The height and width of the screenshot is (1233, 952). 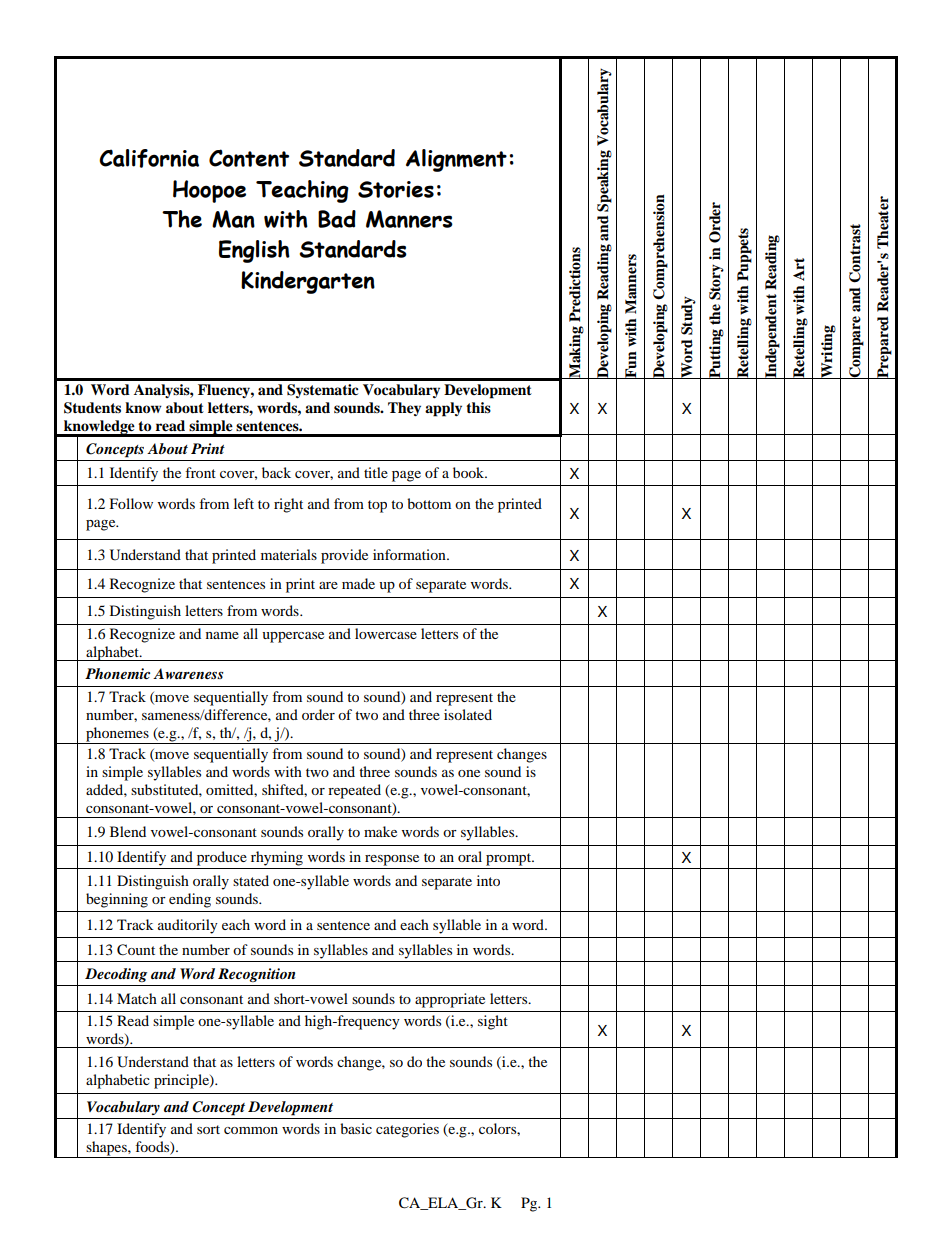 What do you see at coordinates (456, 160) in the screenshot?
I see `Alignment` at bounding box center [456, 160].
